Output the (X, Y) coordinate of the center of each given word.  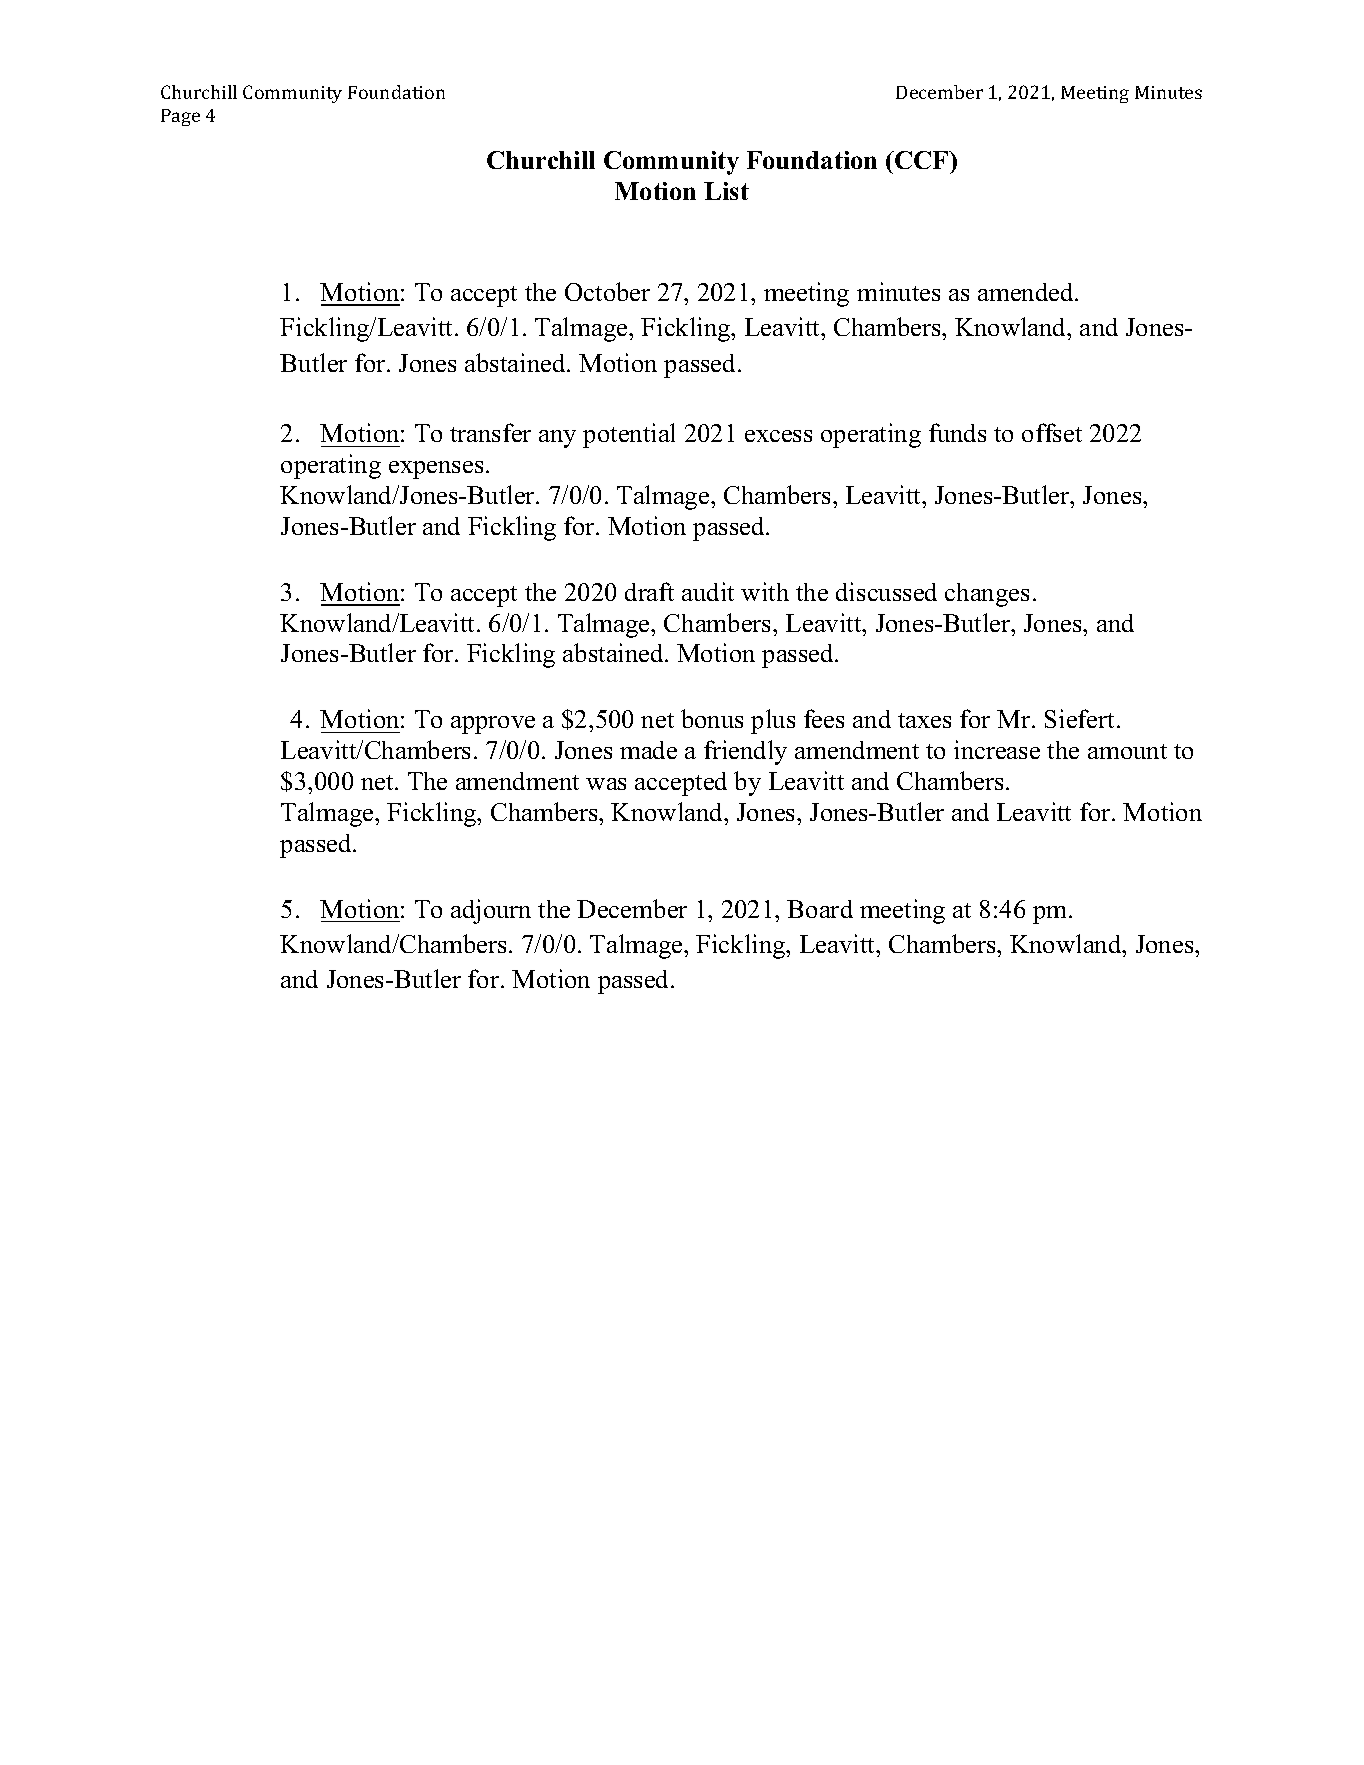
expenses (436, 470)
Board (820, 909)
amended (1027, 292)
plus (773, 721)
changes (987, 595)
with (765, 591)
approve (493, 725)
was (606, 784)
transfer (490, 432)
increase (997, 749)
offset (1052, 432)
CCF (922, 160)
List (726, 191)
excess (778, 436)
